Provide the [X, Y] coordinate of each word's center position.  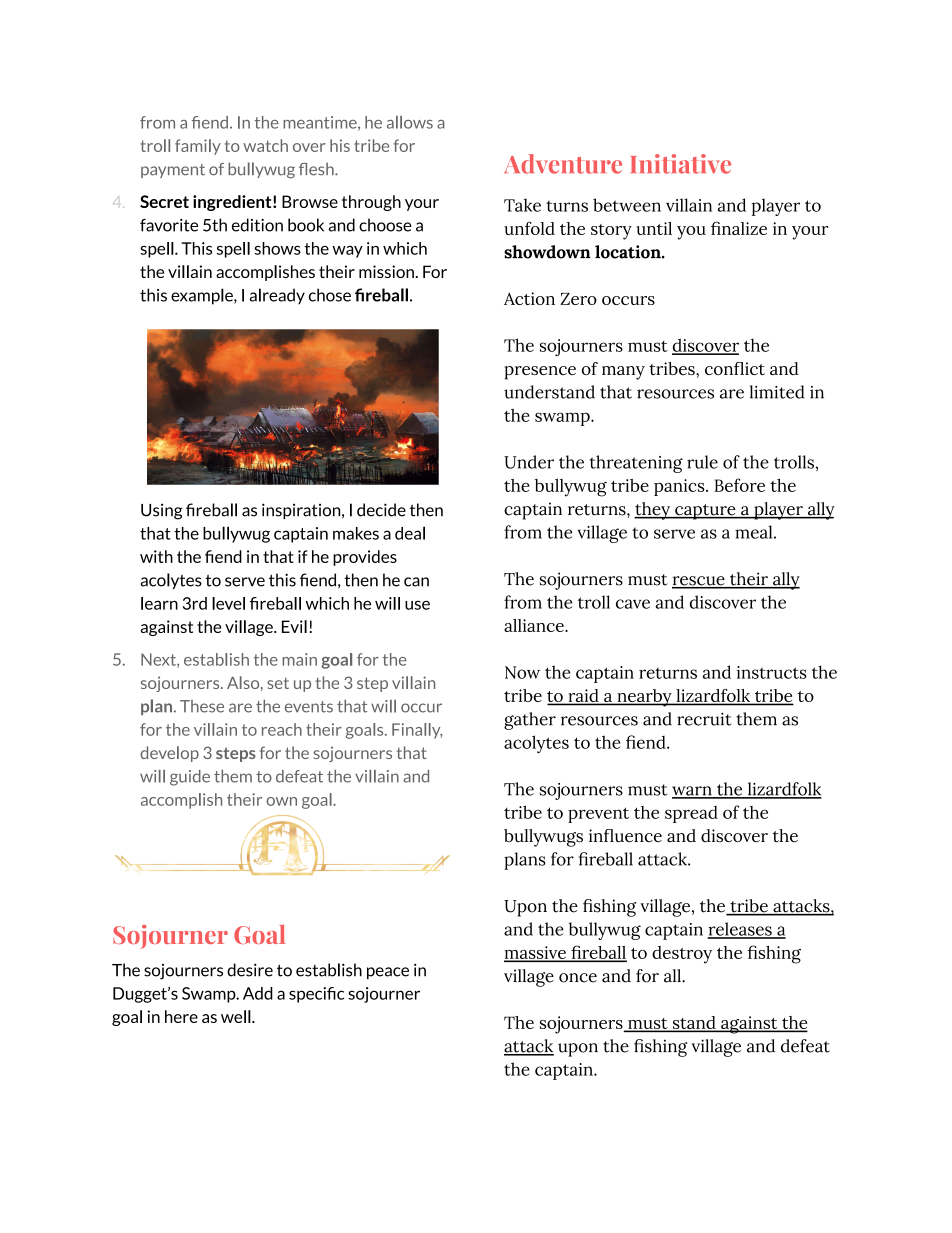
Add [258, 993]
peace [388, 973]
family [198, 147]
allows [410, 122]
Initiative [681, 164]
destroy [682, 955]
